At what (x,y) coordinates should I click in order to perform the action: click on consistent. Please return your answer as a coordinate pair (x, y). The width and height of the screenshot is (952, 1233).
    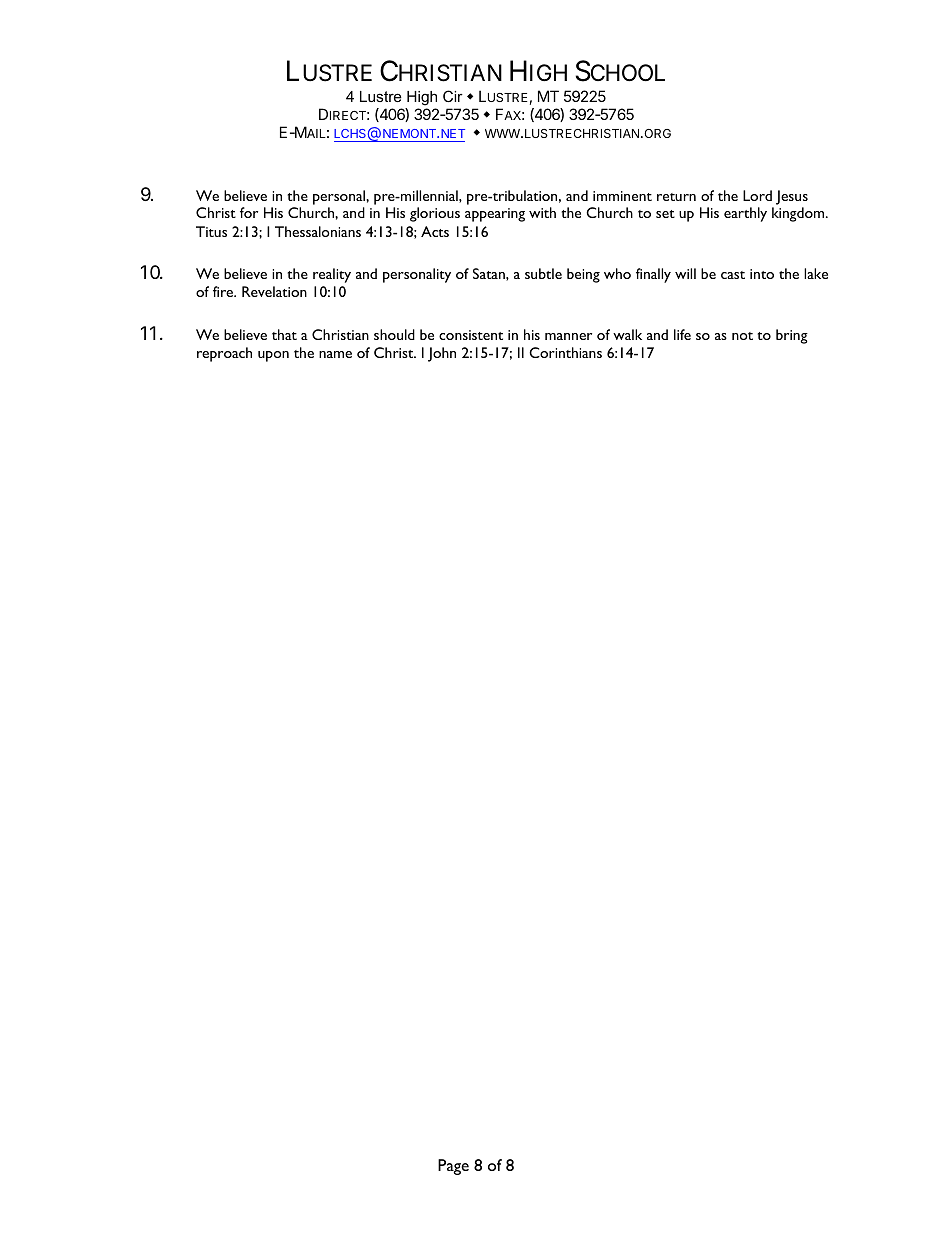
    Looking at the image, I should click on (471, 335).
